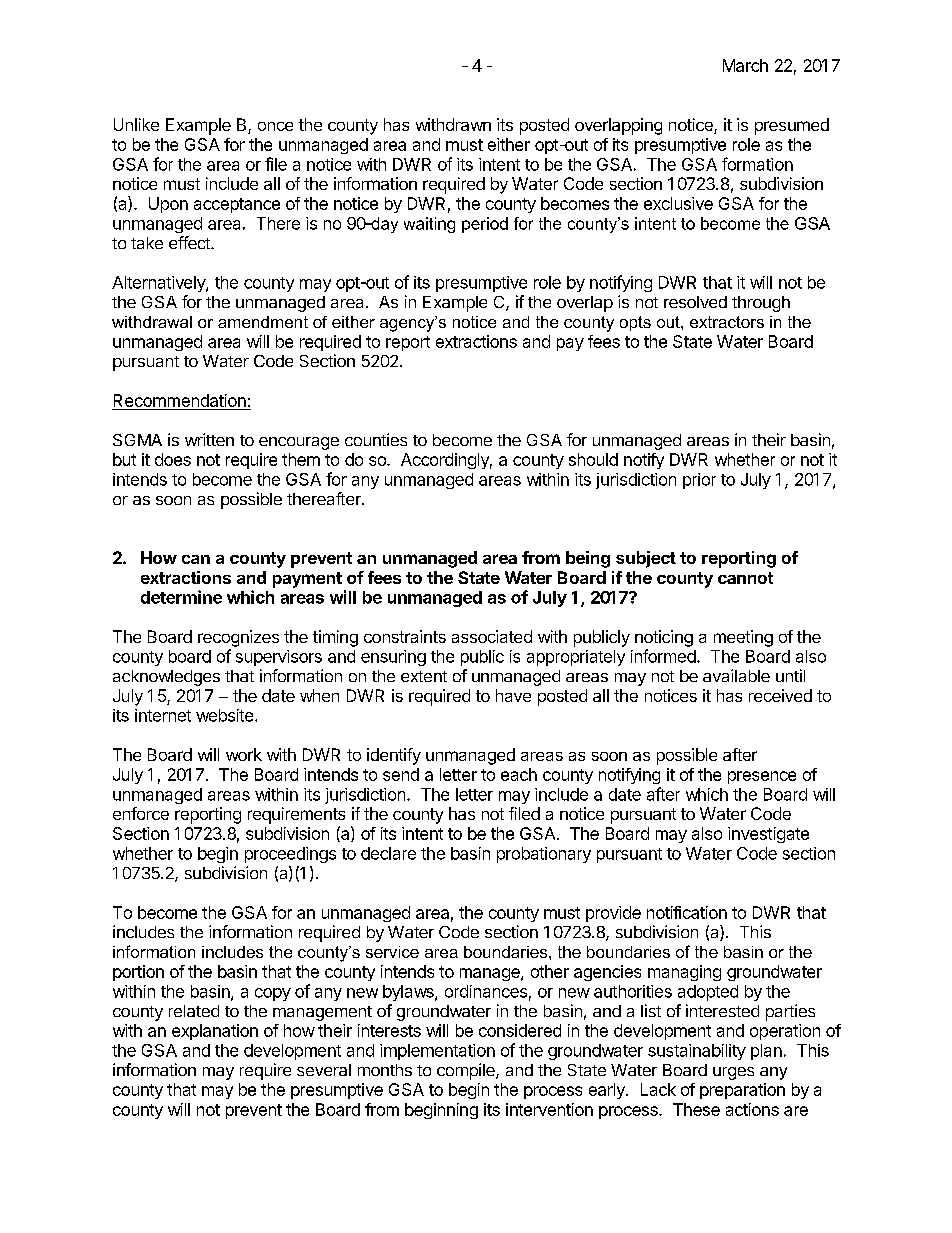 This document has height=1233, width=952. I want to click on March, so click(745, 65).
